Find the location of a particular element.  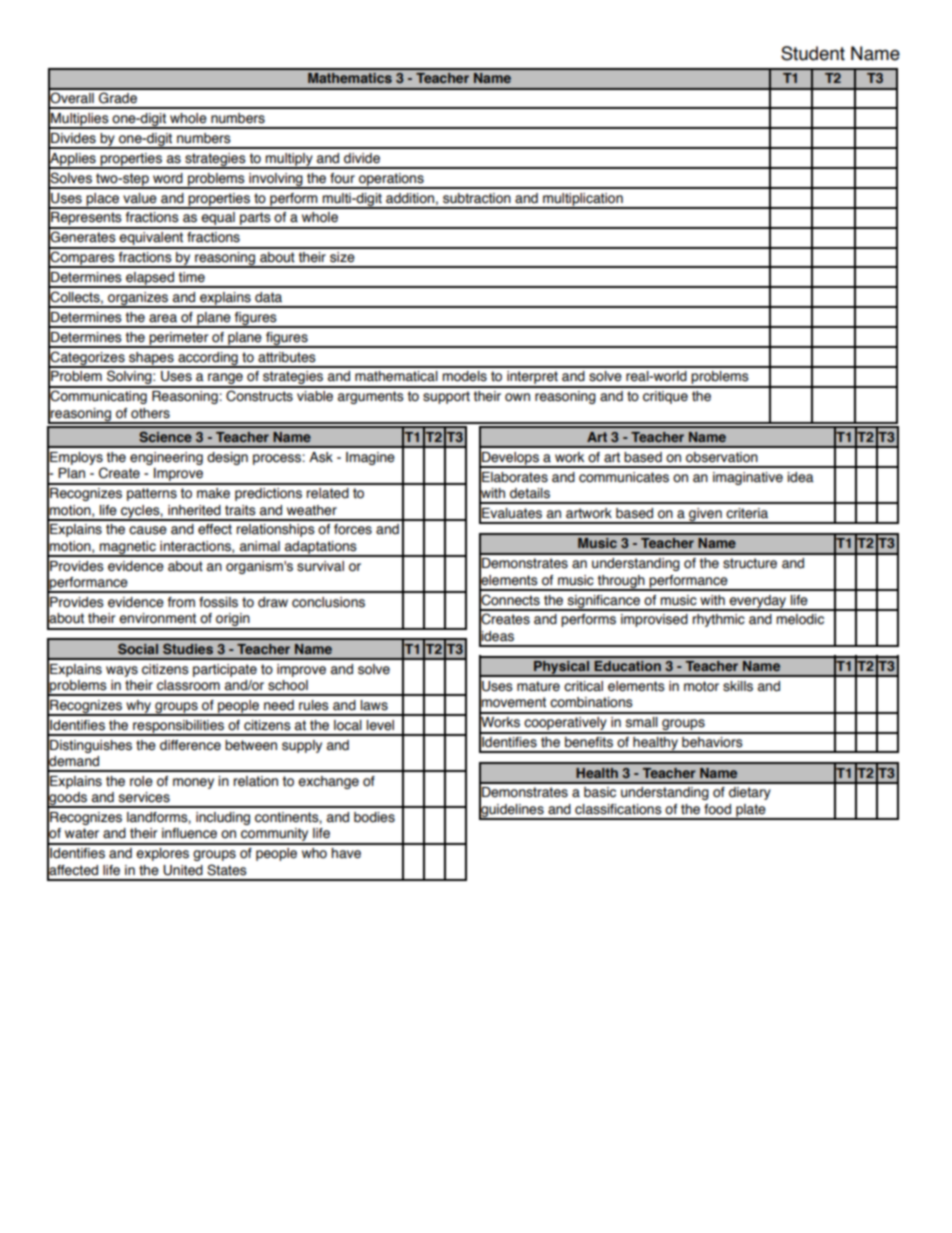

from is located at coordinates (181, 602).
